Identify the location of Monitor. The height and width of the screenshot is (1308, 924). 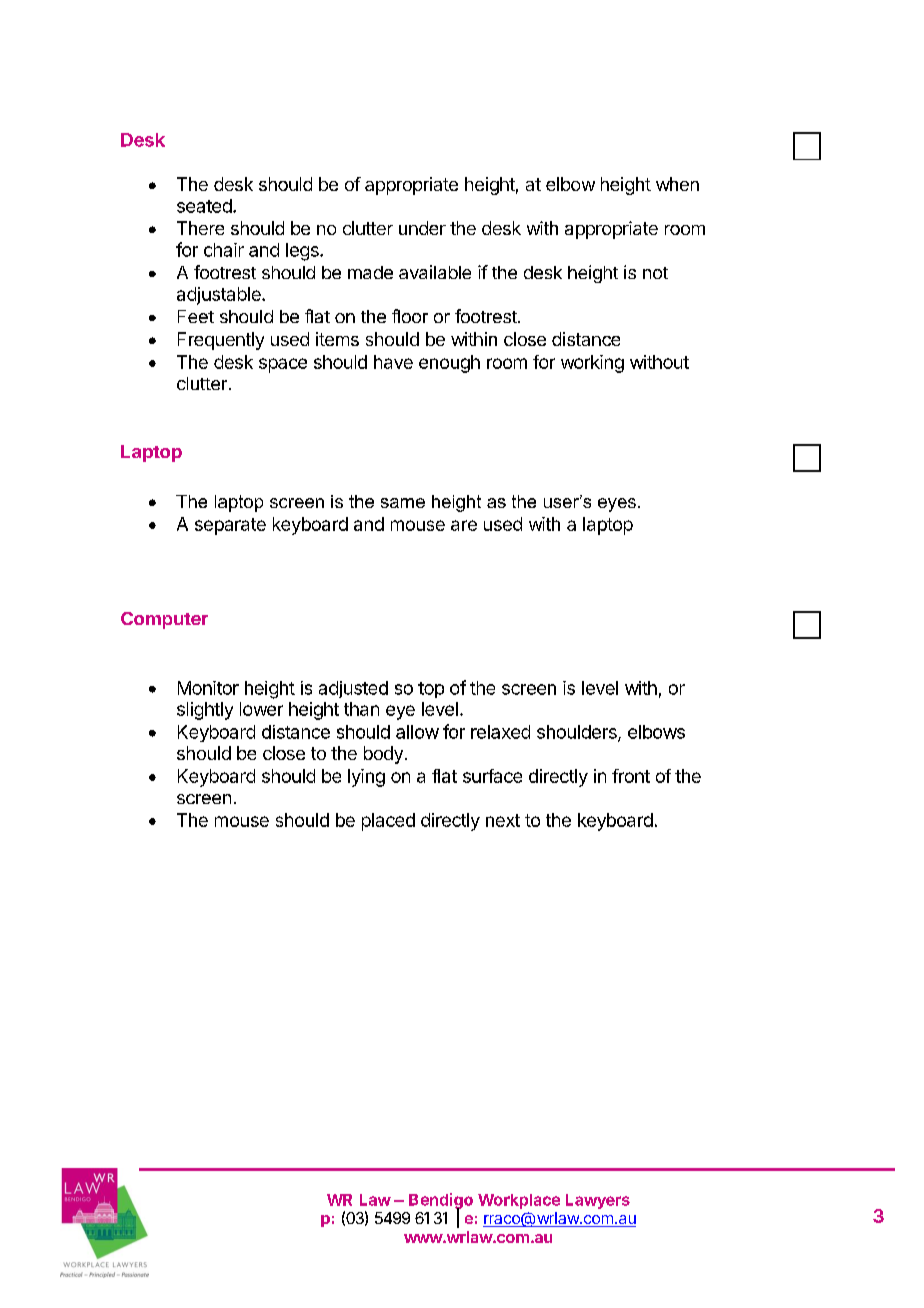
(208, 688).
